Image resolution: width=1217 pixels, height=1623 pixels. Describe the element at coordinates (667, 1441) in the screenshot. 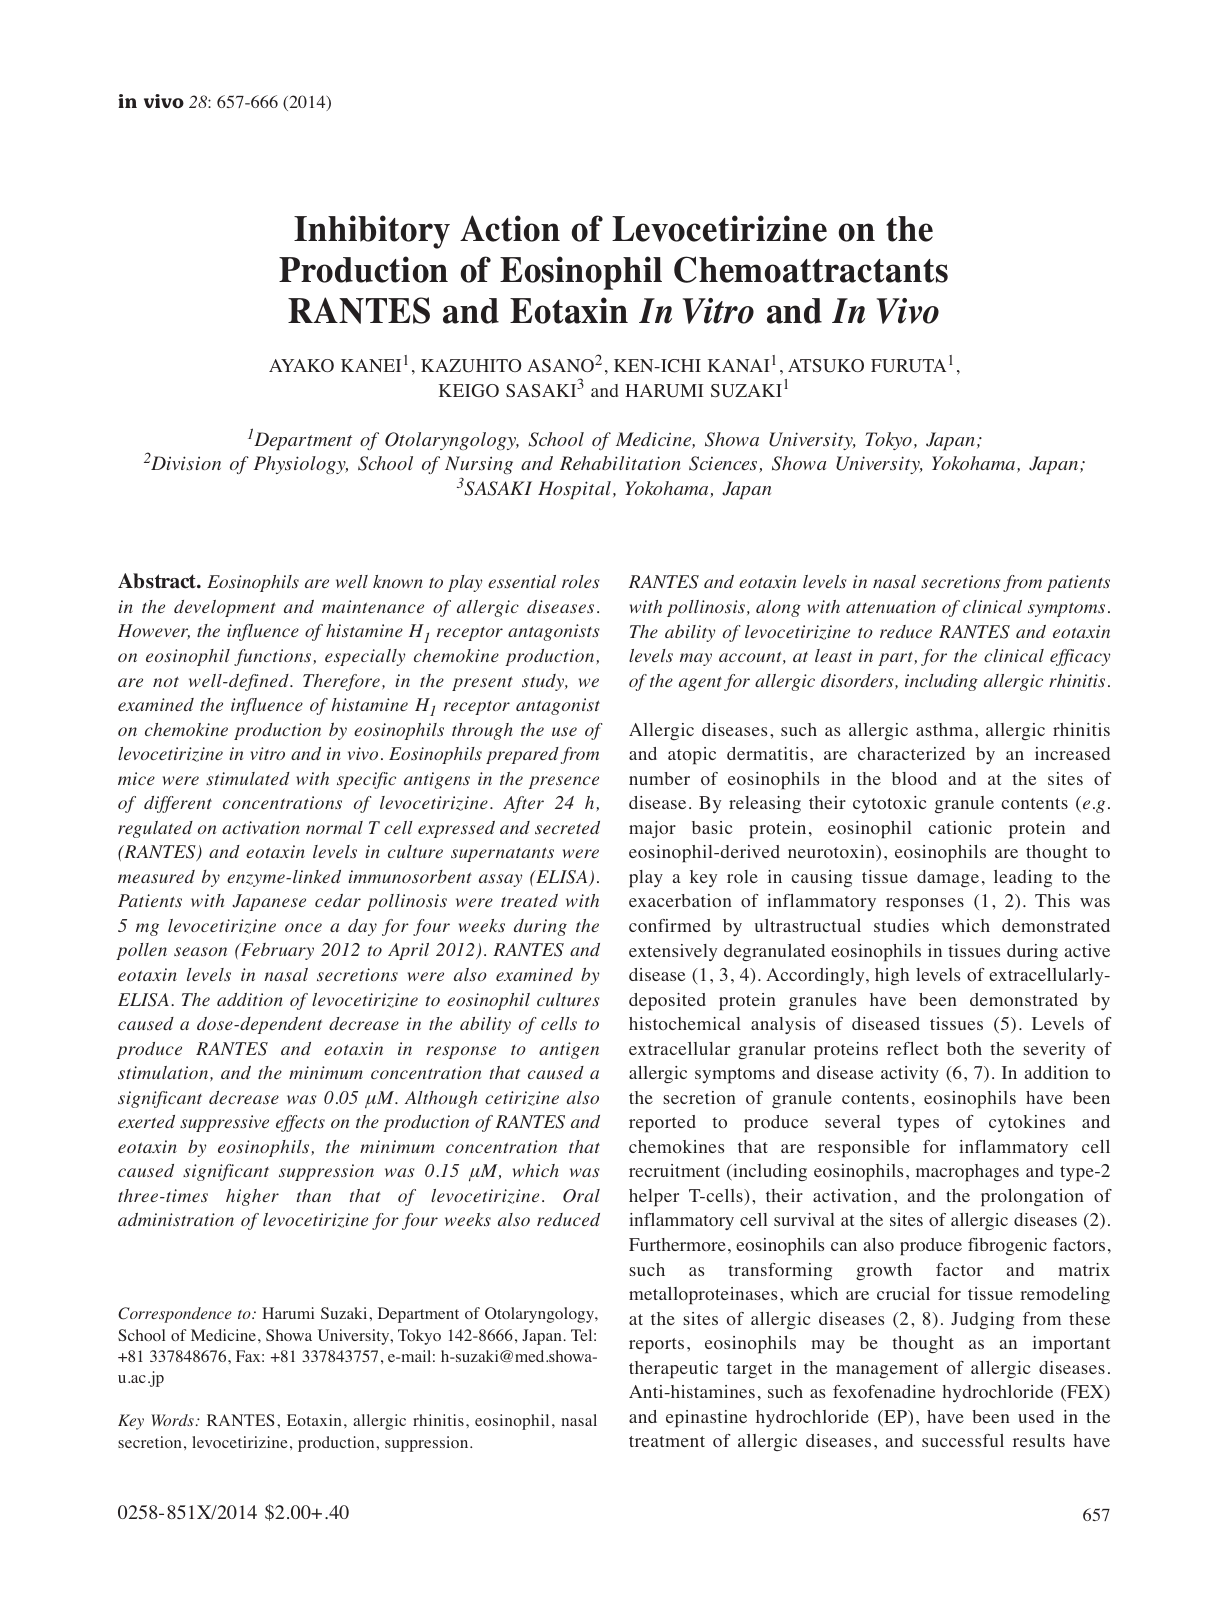

I see `treatment` at that location.
